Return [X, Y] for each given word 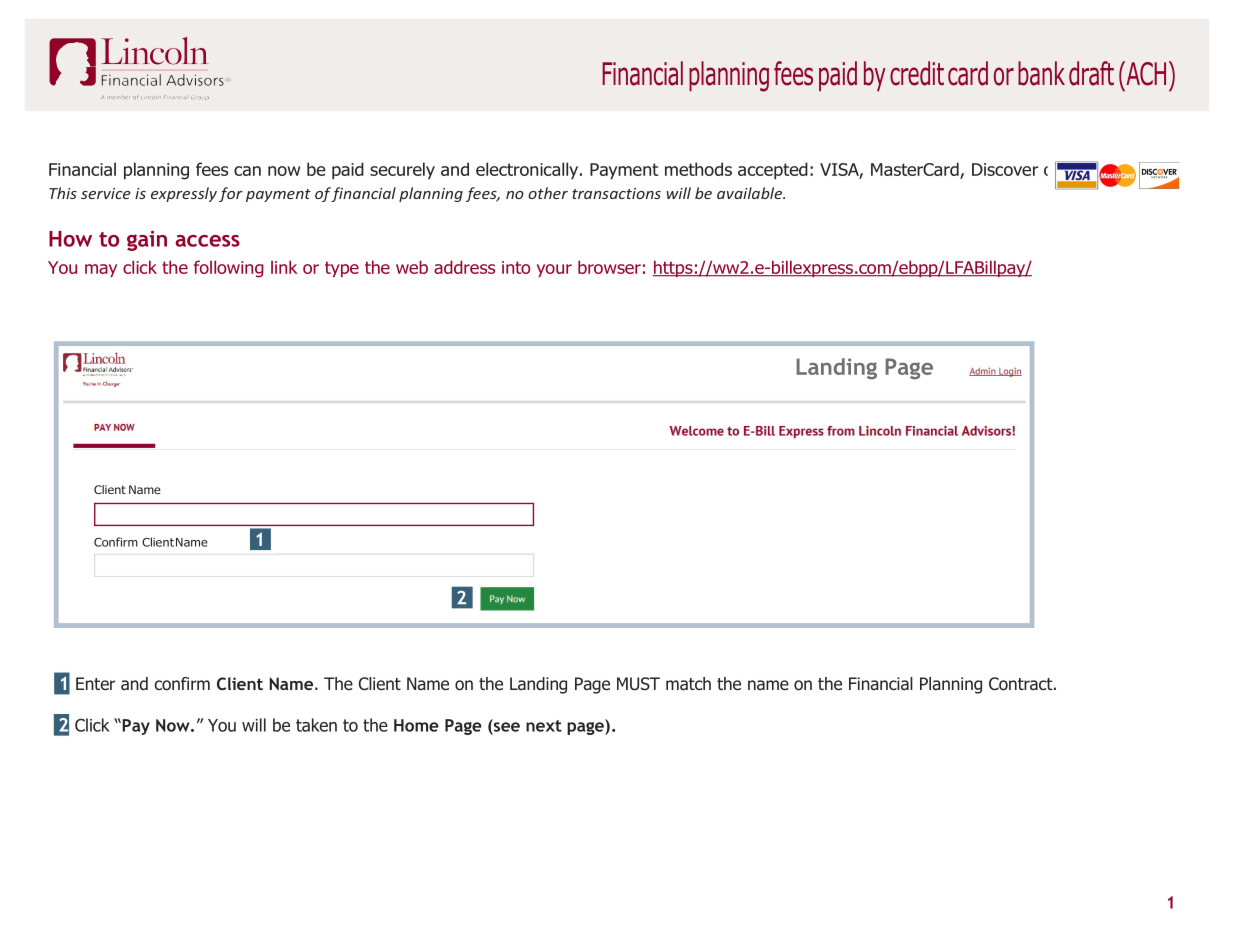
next [544, 726]
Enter [95, 683]
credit [917, 73]
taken [316, 725]
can [247, 171]
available [750, 193]
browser [609, 267]
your [554, 270]
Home [416, 725]
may [101, 270]
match [688, 684]
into [516, 267]
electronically [528, 170]
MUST [638, 684]
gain [147, 240]
